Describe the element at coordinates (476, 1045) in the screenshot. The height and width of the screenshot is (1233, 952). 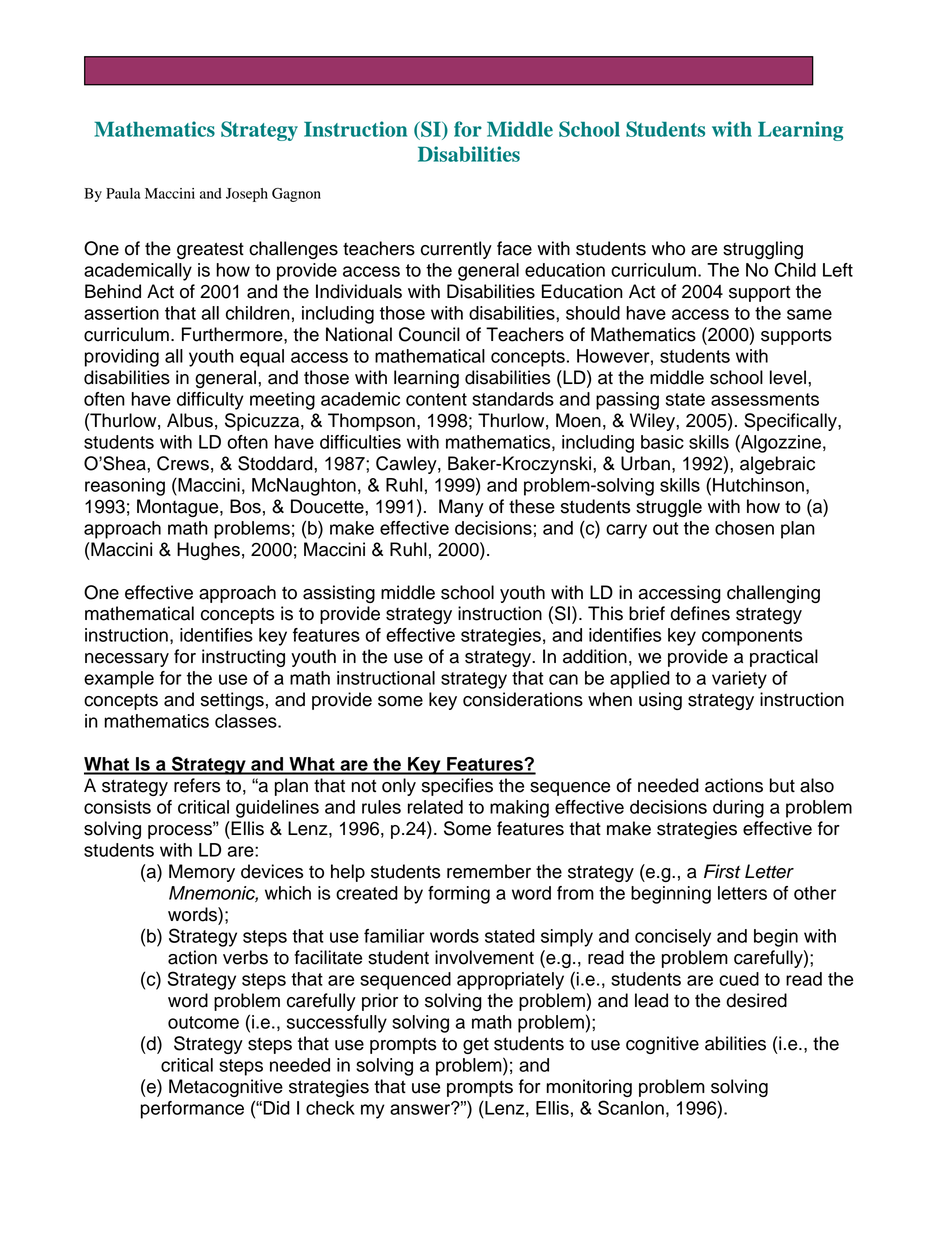
I see `get` at that location.
